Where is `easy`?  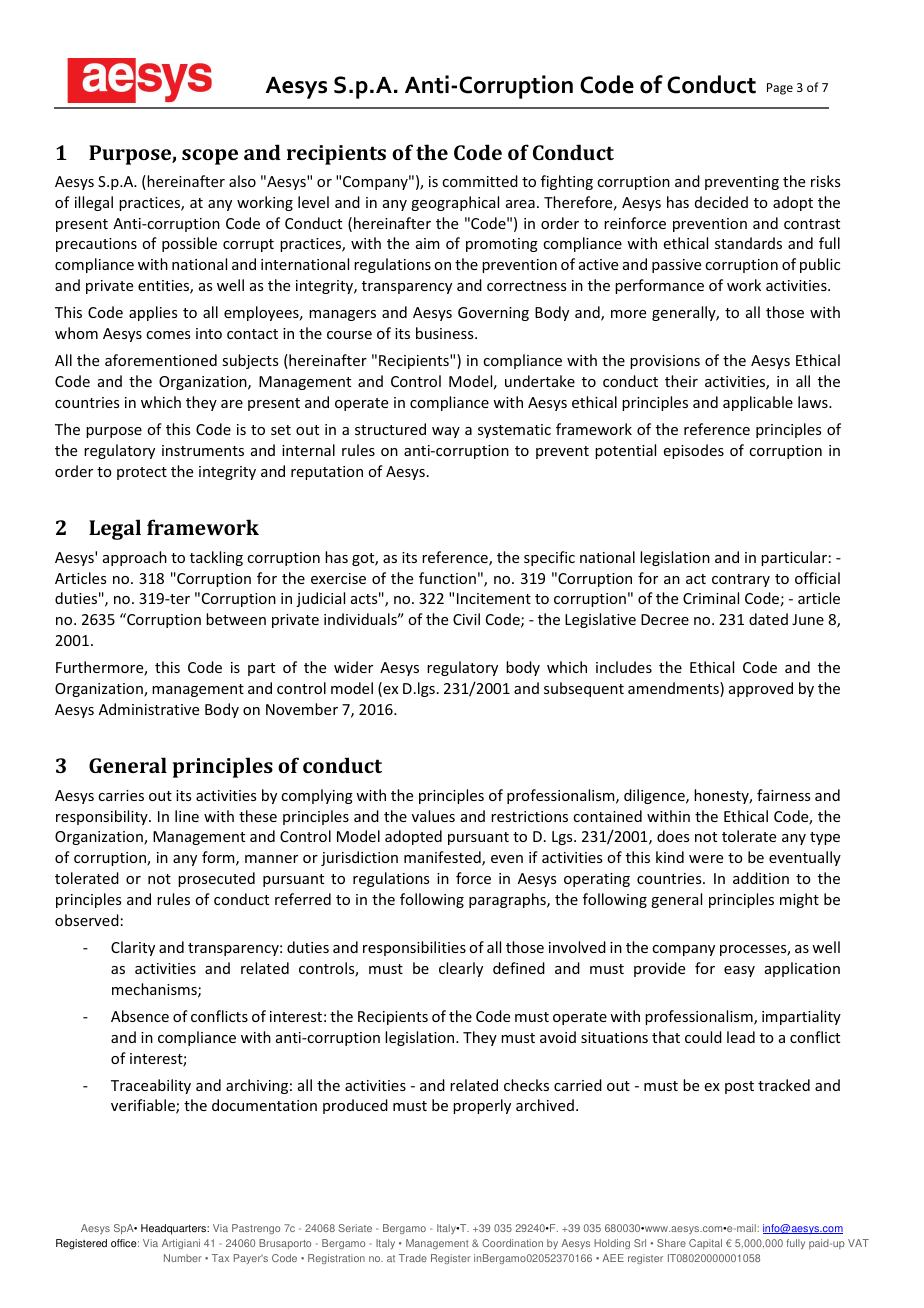 easy is located at coordinates (739, 971).
